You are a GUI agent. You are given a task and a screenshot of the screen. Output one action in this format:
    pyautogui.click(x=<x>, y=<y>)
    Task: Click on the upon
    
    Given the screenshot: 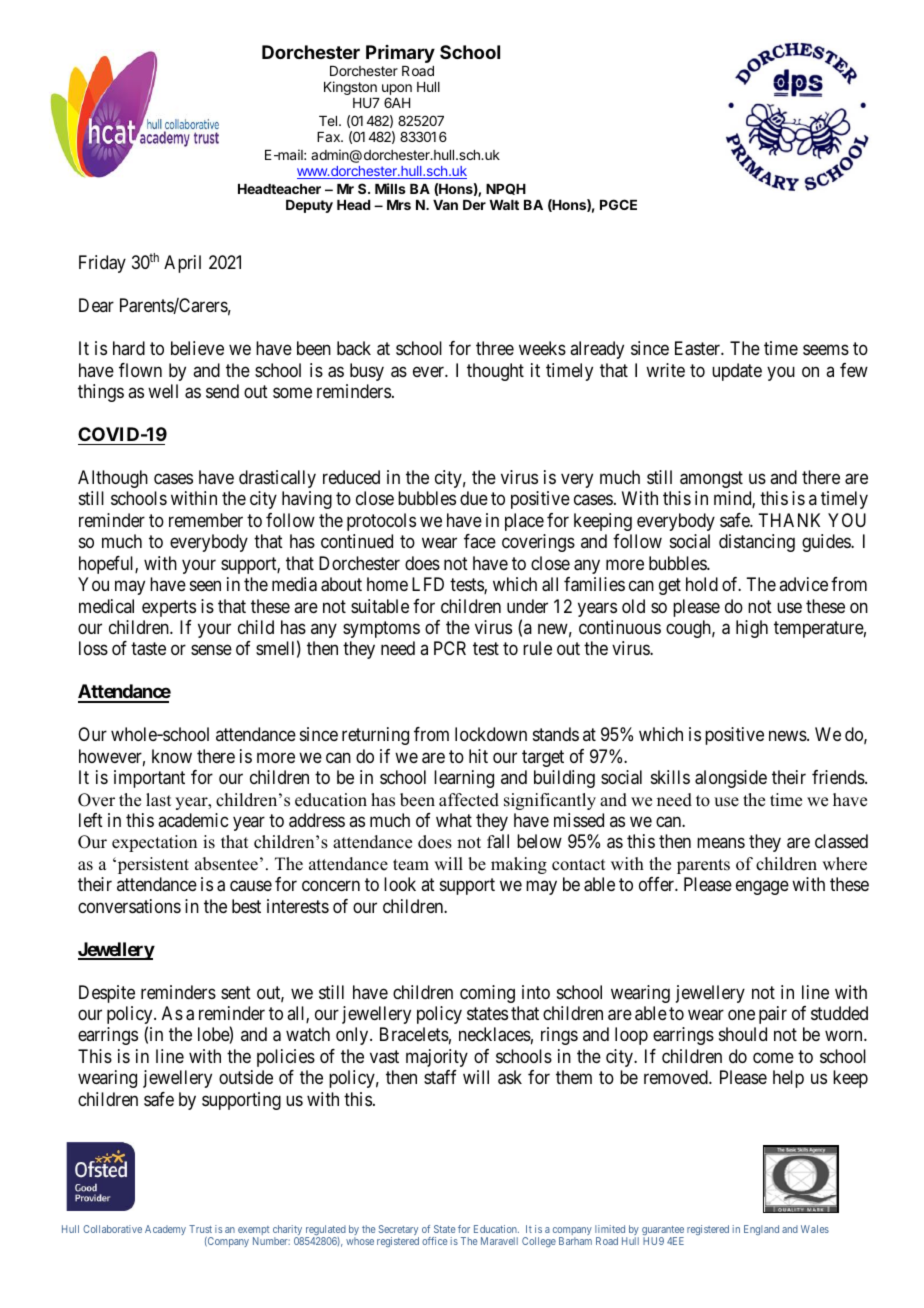 What is the action you would take?
    pyautogui.click(x=397, y=91)
